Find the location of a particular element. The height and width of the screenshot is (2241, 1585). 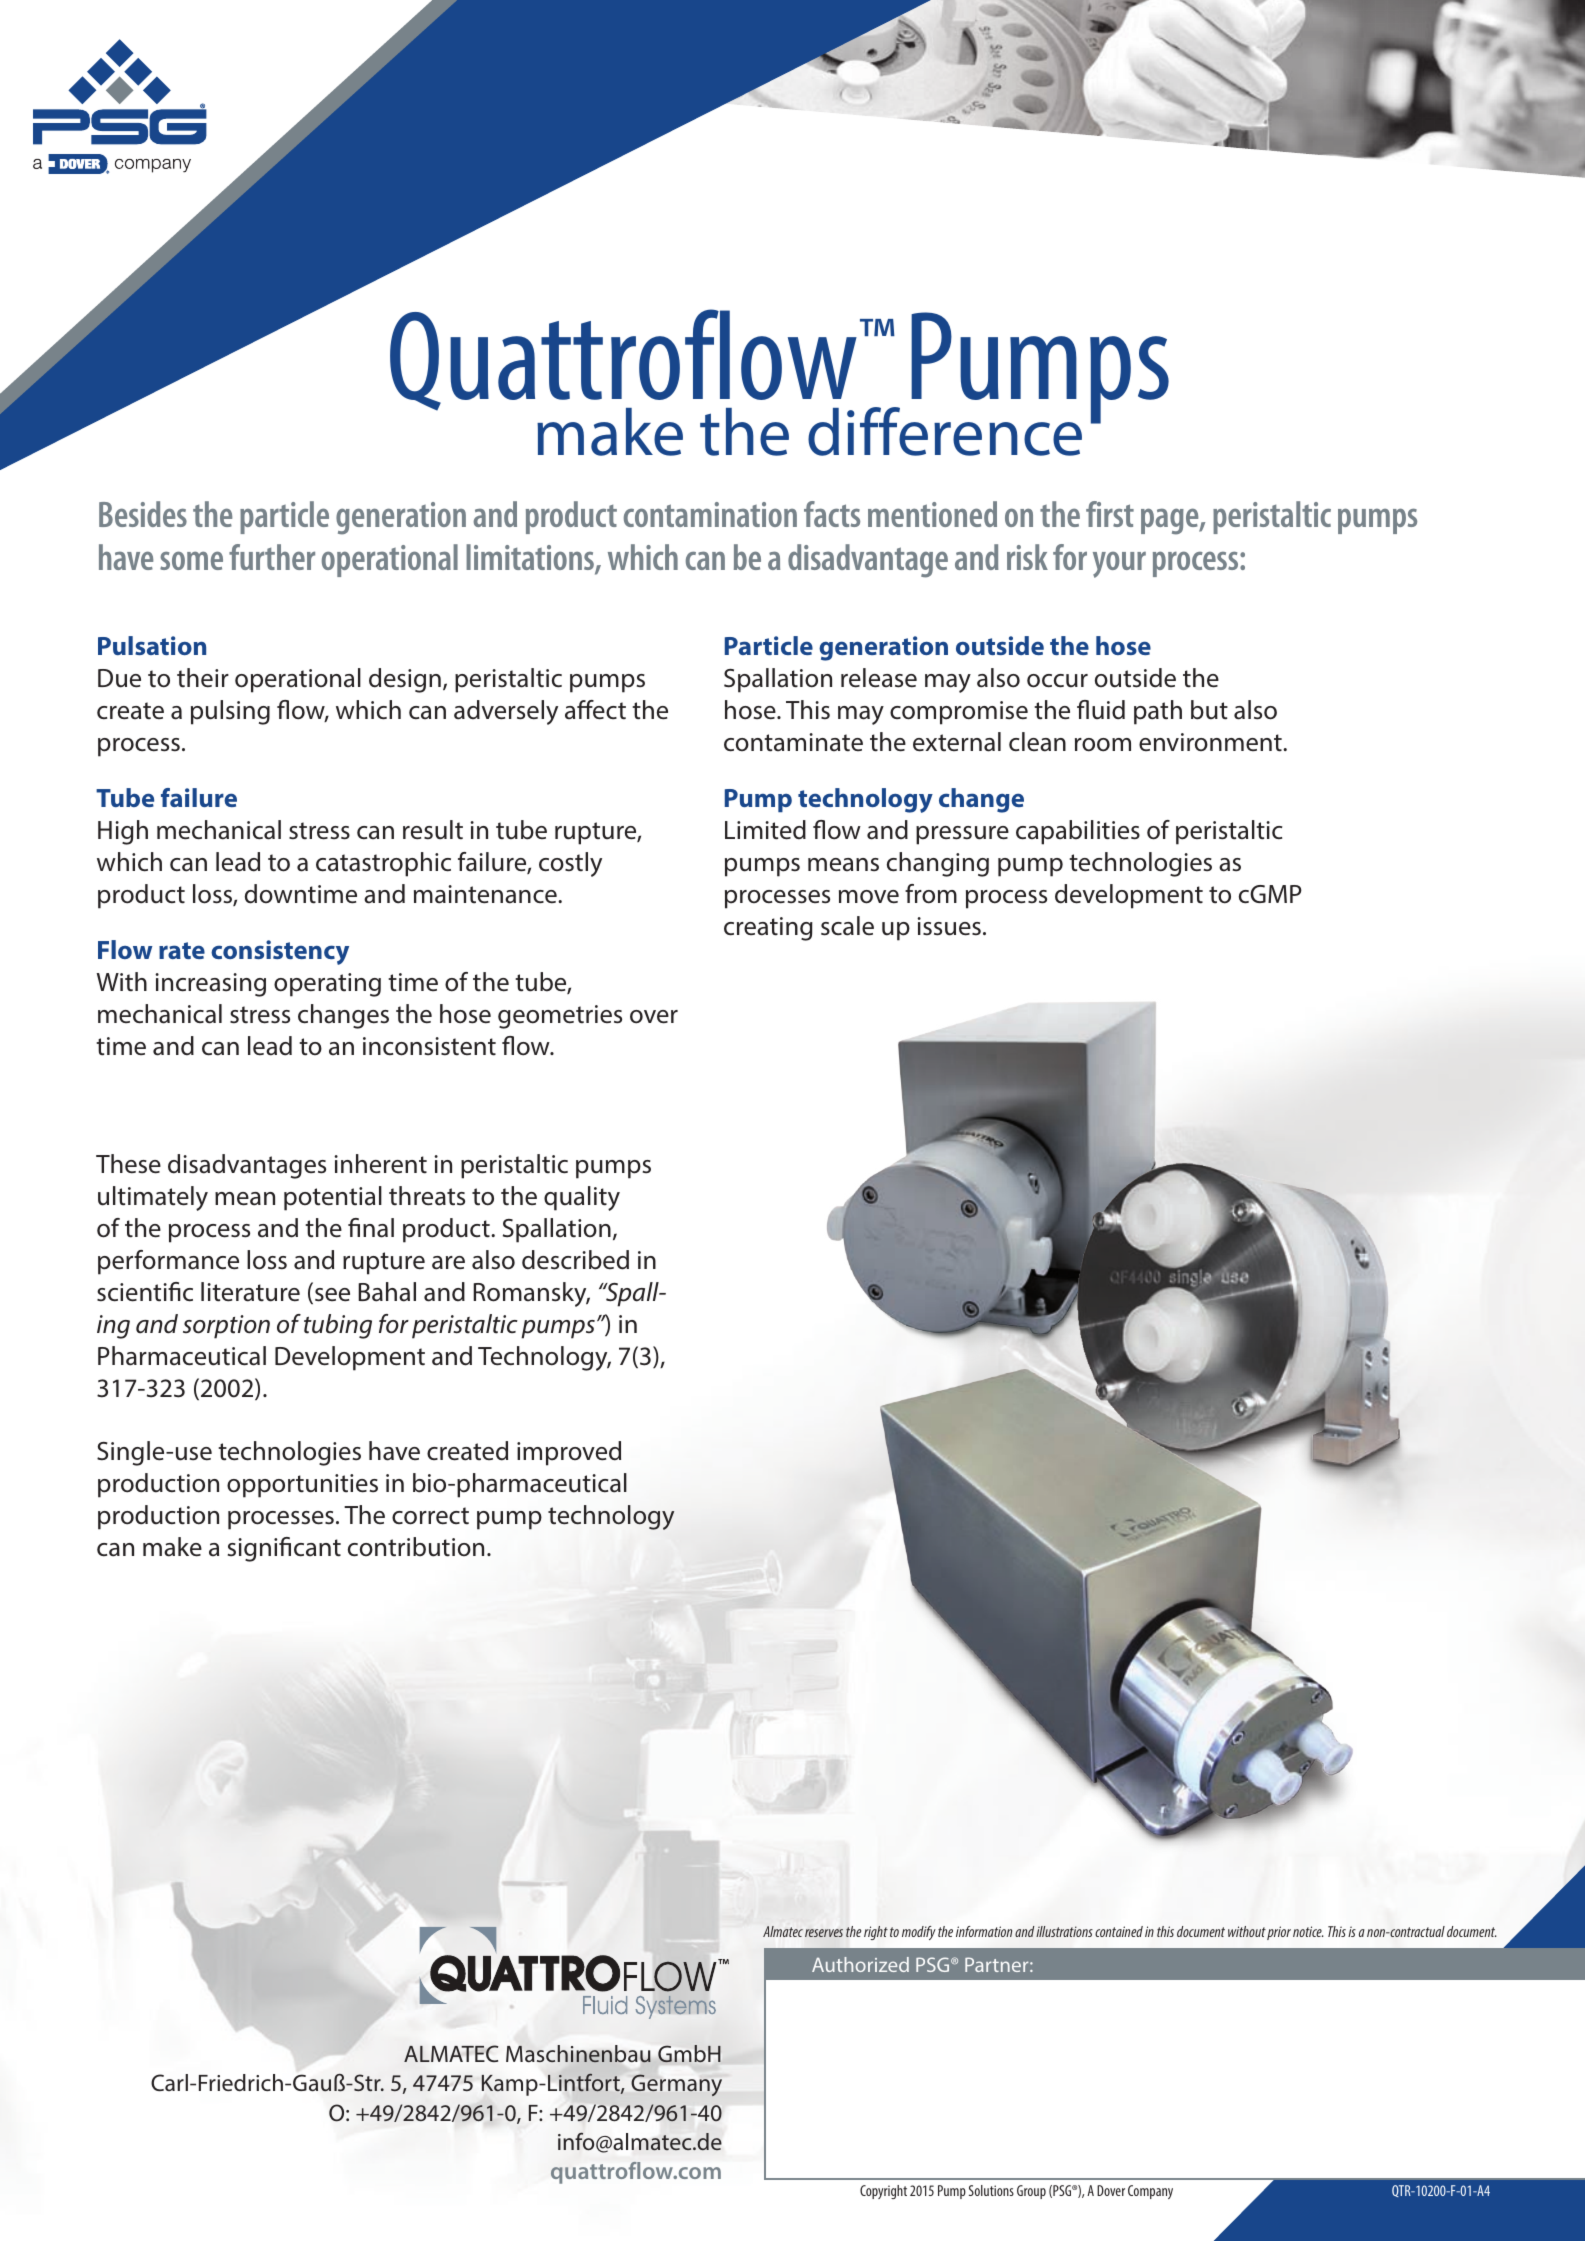

significant is located at coordinates (284, 1549).
